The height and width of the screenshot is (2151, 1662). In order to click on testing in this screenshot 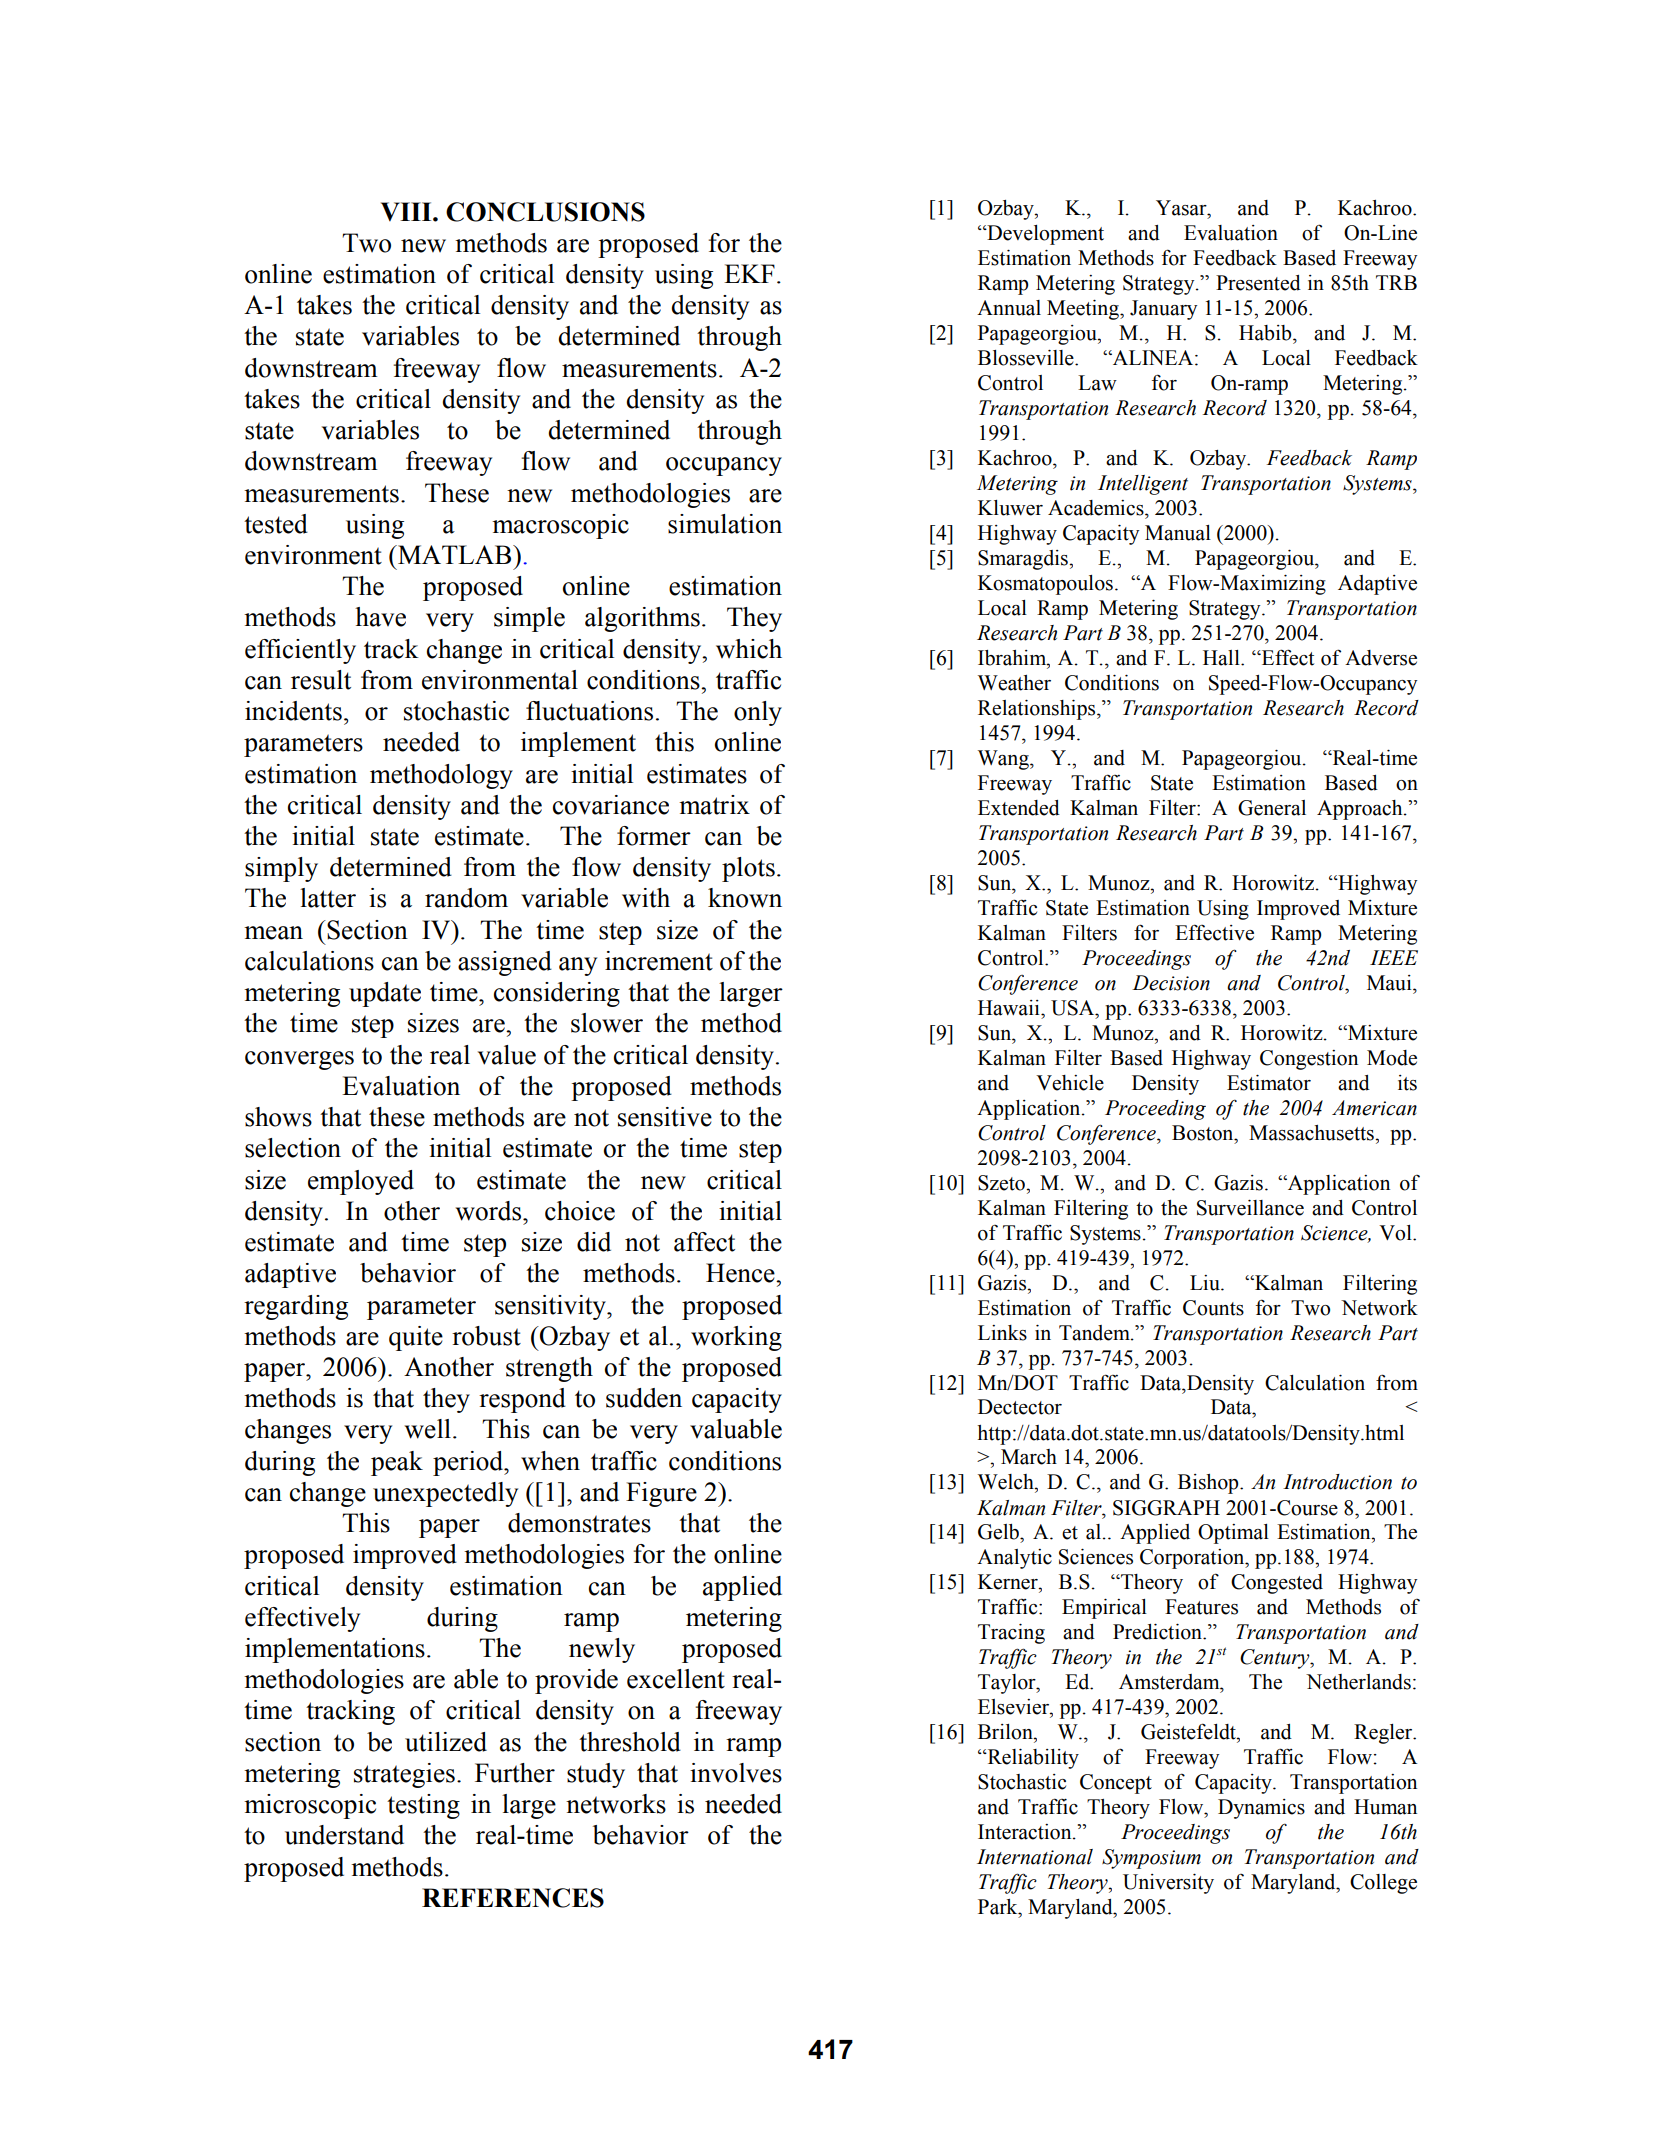, I will do `click(423, 1806)`.
